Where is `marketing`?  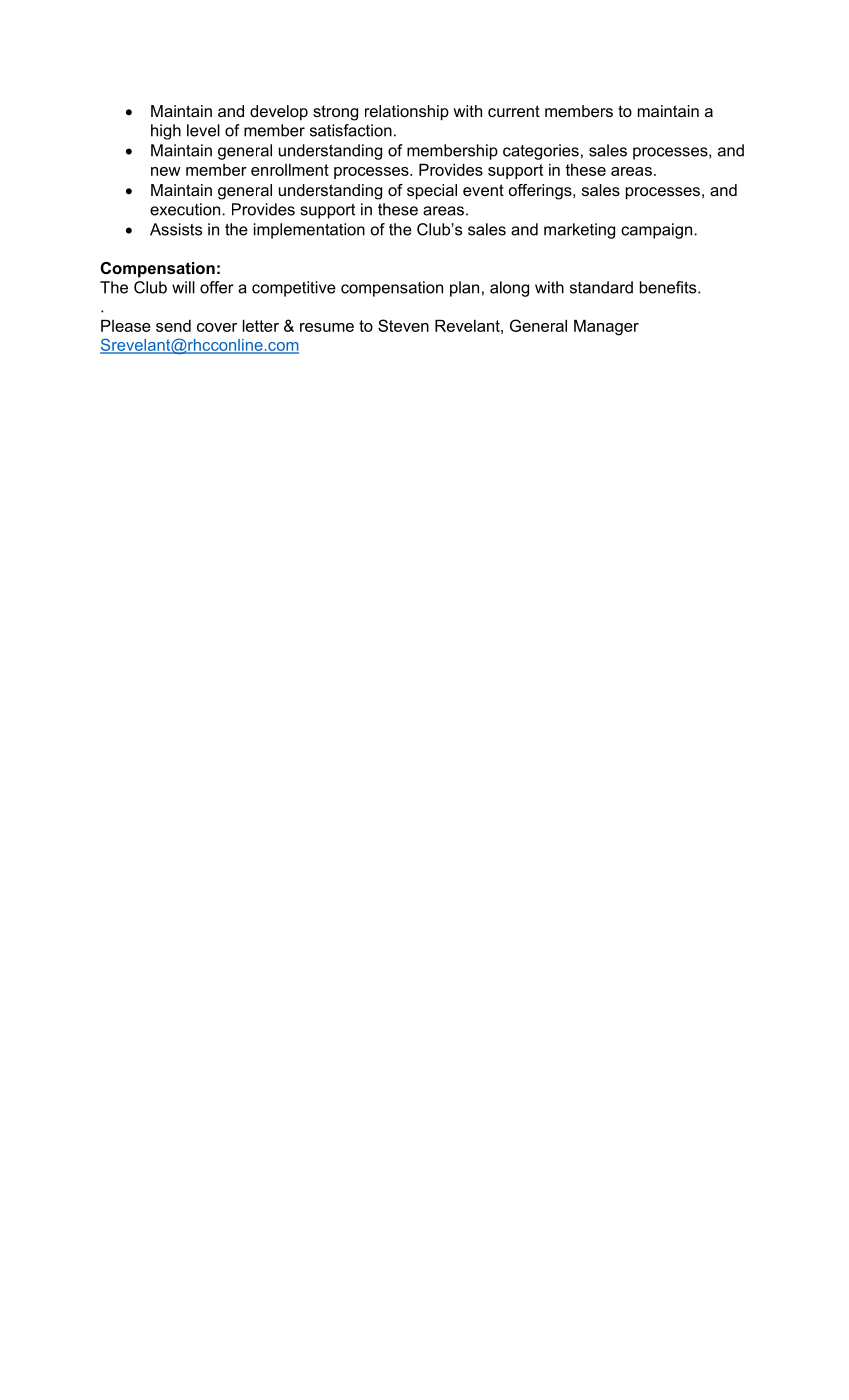 marketing is located at coordinates (579, 231).
